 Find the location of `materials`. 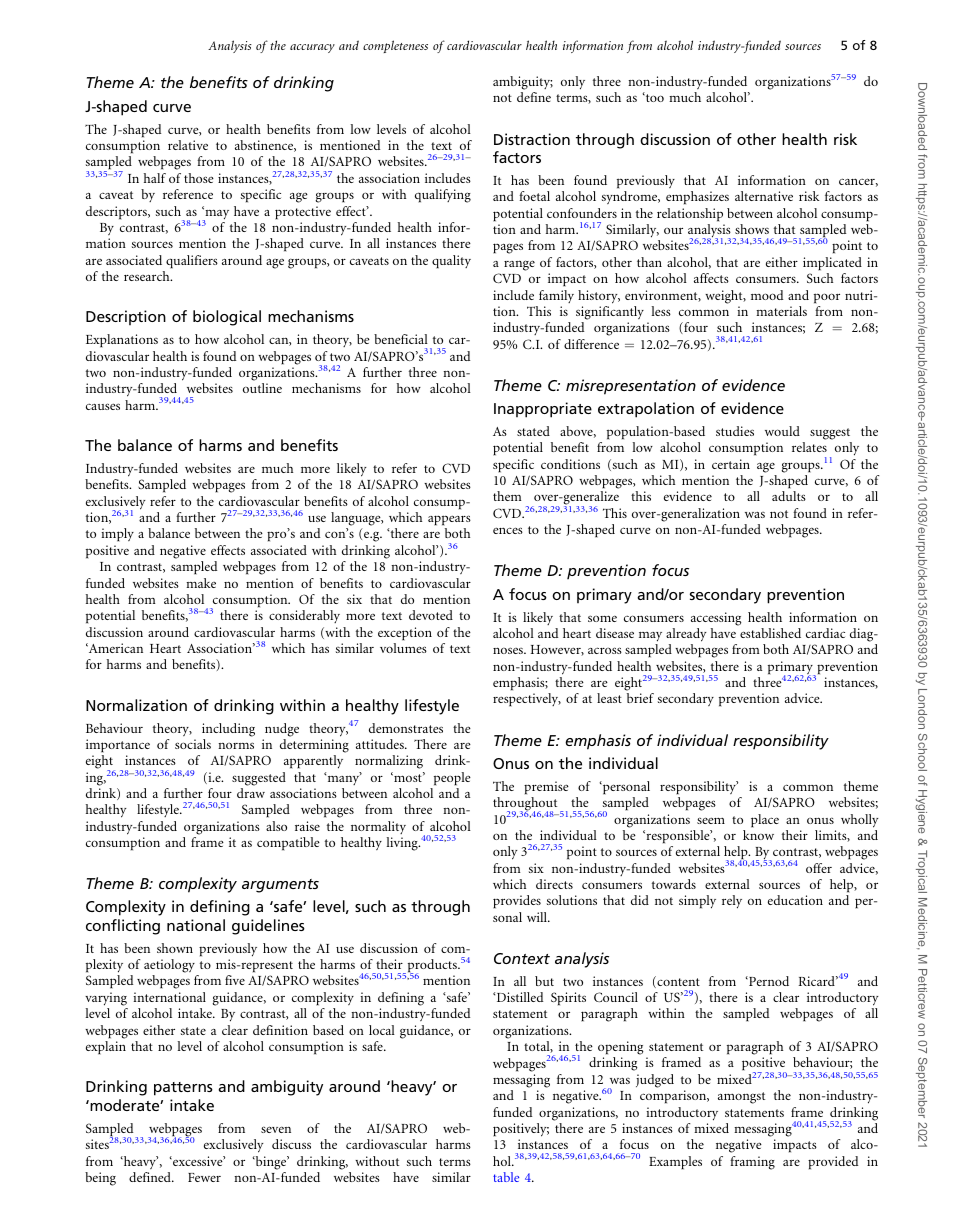

materials is located at coordinates (781, 311).
